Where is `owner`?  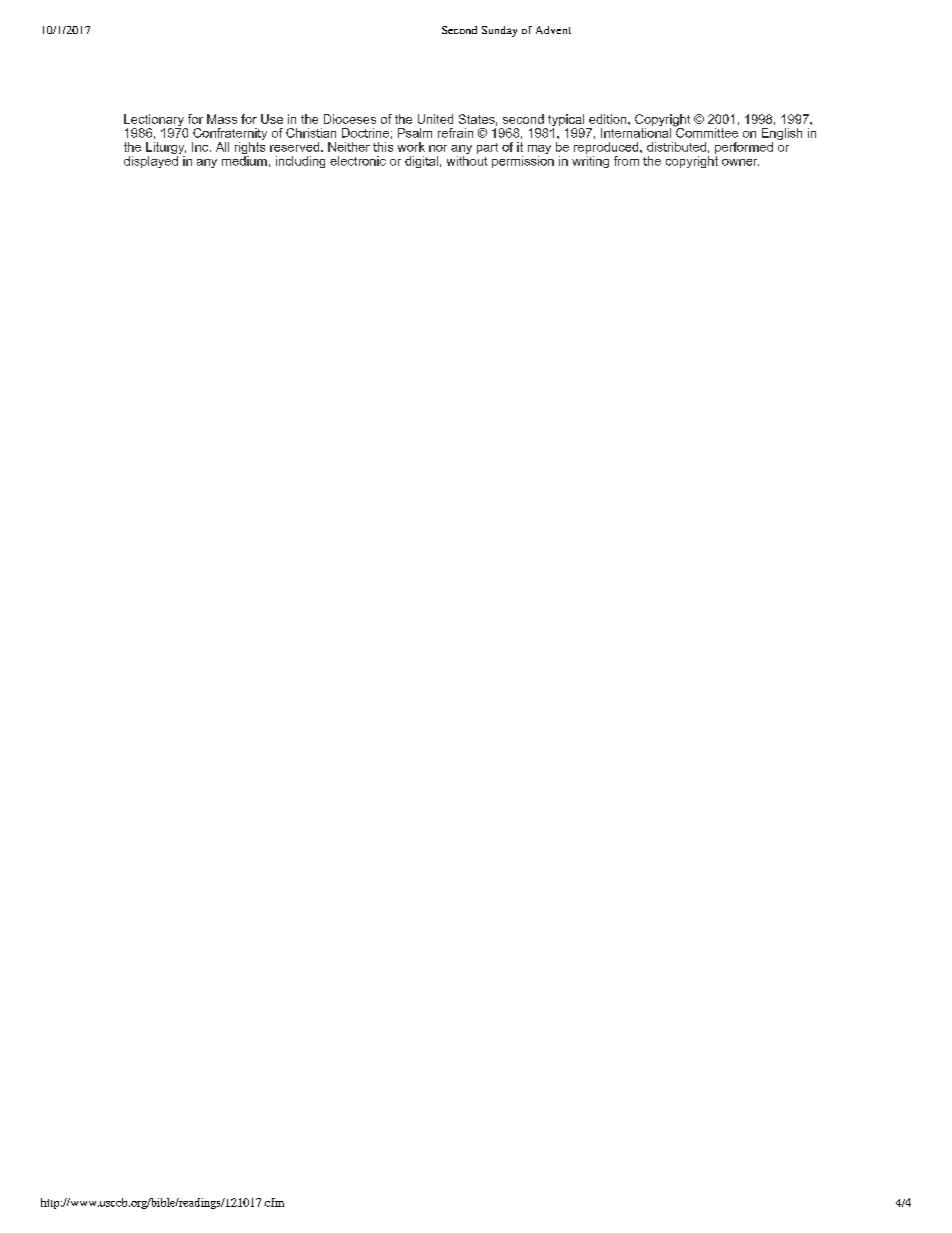
owner is located at coordinates (740, 162).
